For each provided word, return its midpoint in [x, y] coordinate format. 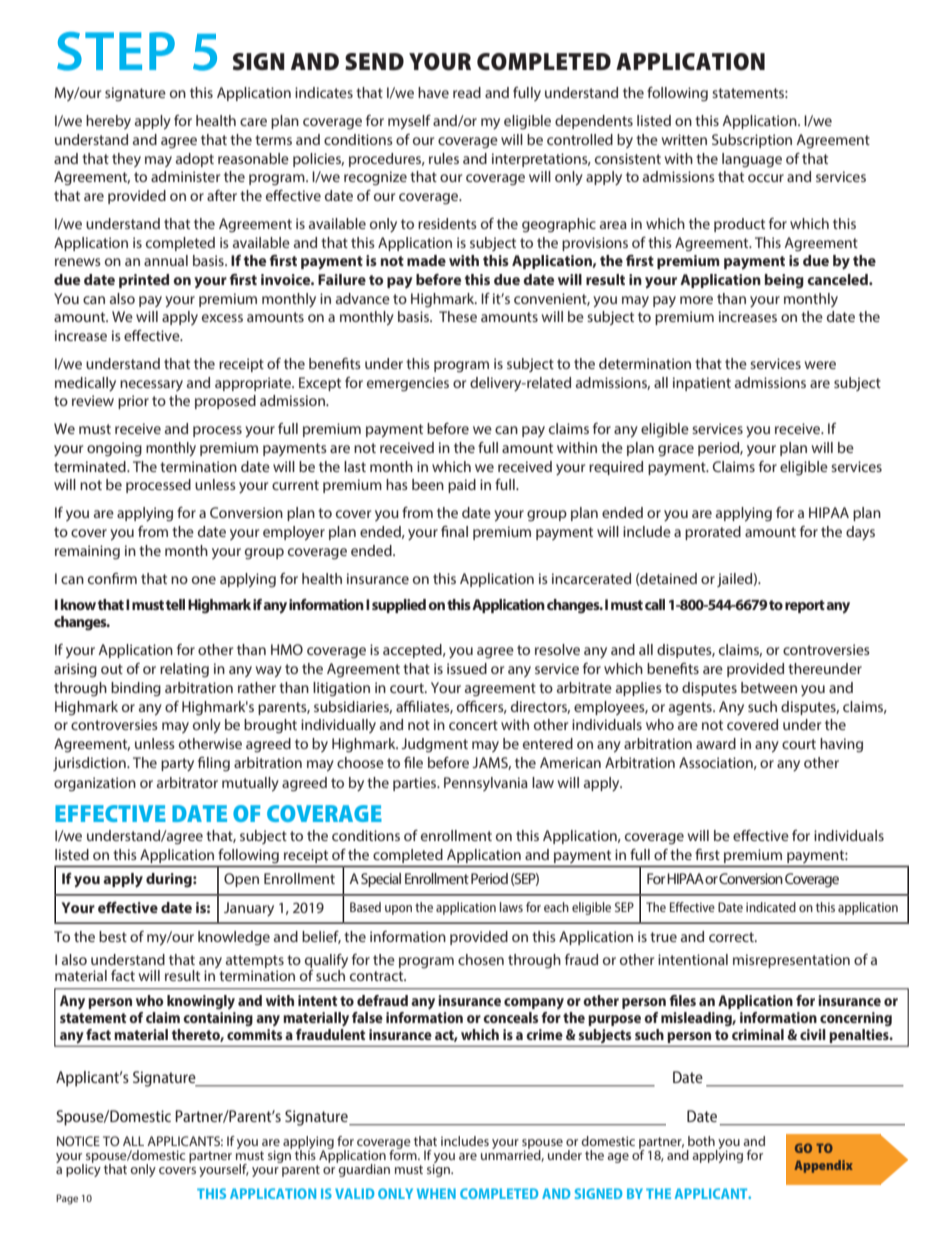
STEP [116, 51]
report [805, 606]
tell [175, 604]
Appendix [823, 1166]
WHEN [436, 1193]
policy [83, 1169]
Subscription [752, 141]
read [467, 92]
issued [467, 668]
